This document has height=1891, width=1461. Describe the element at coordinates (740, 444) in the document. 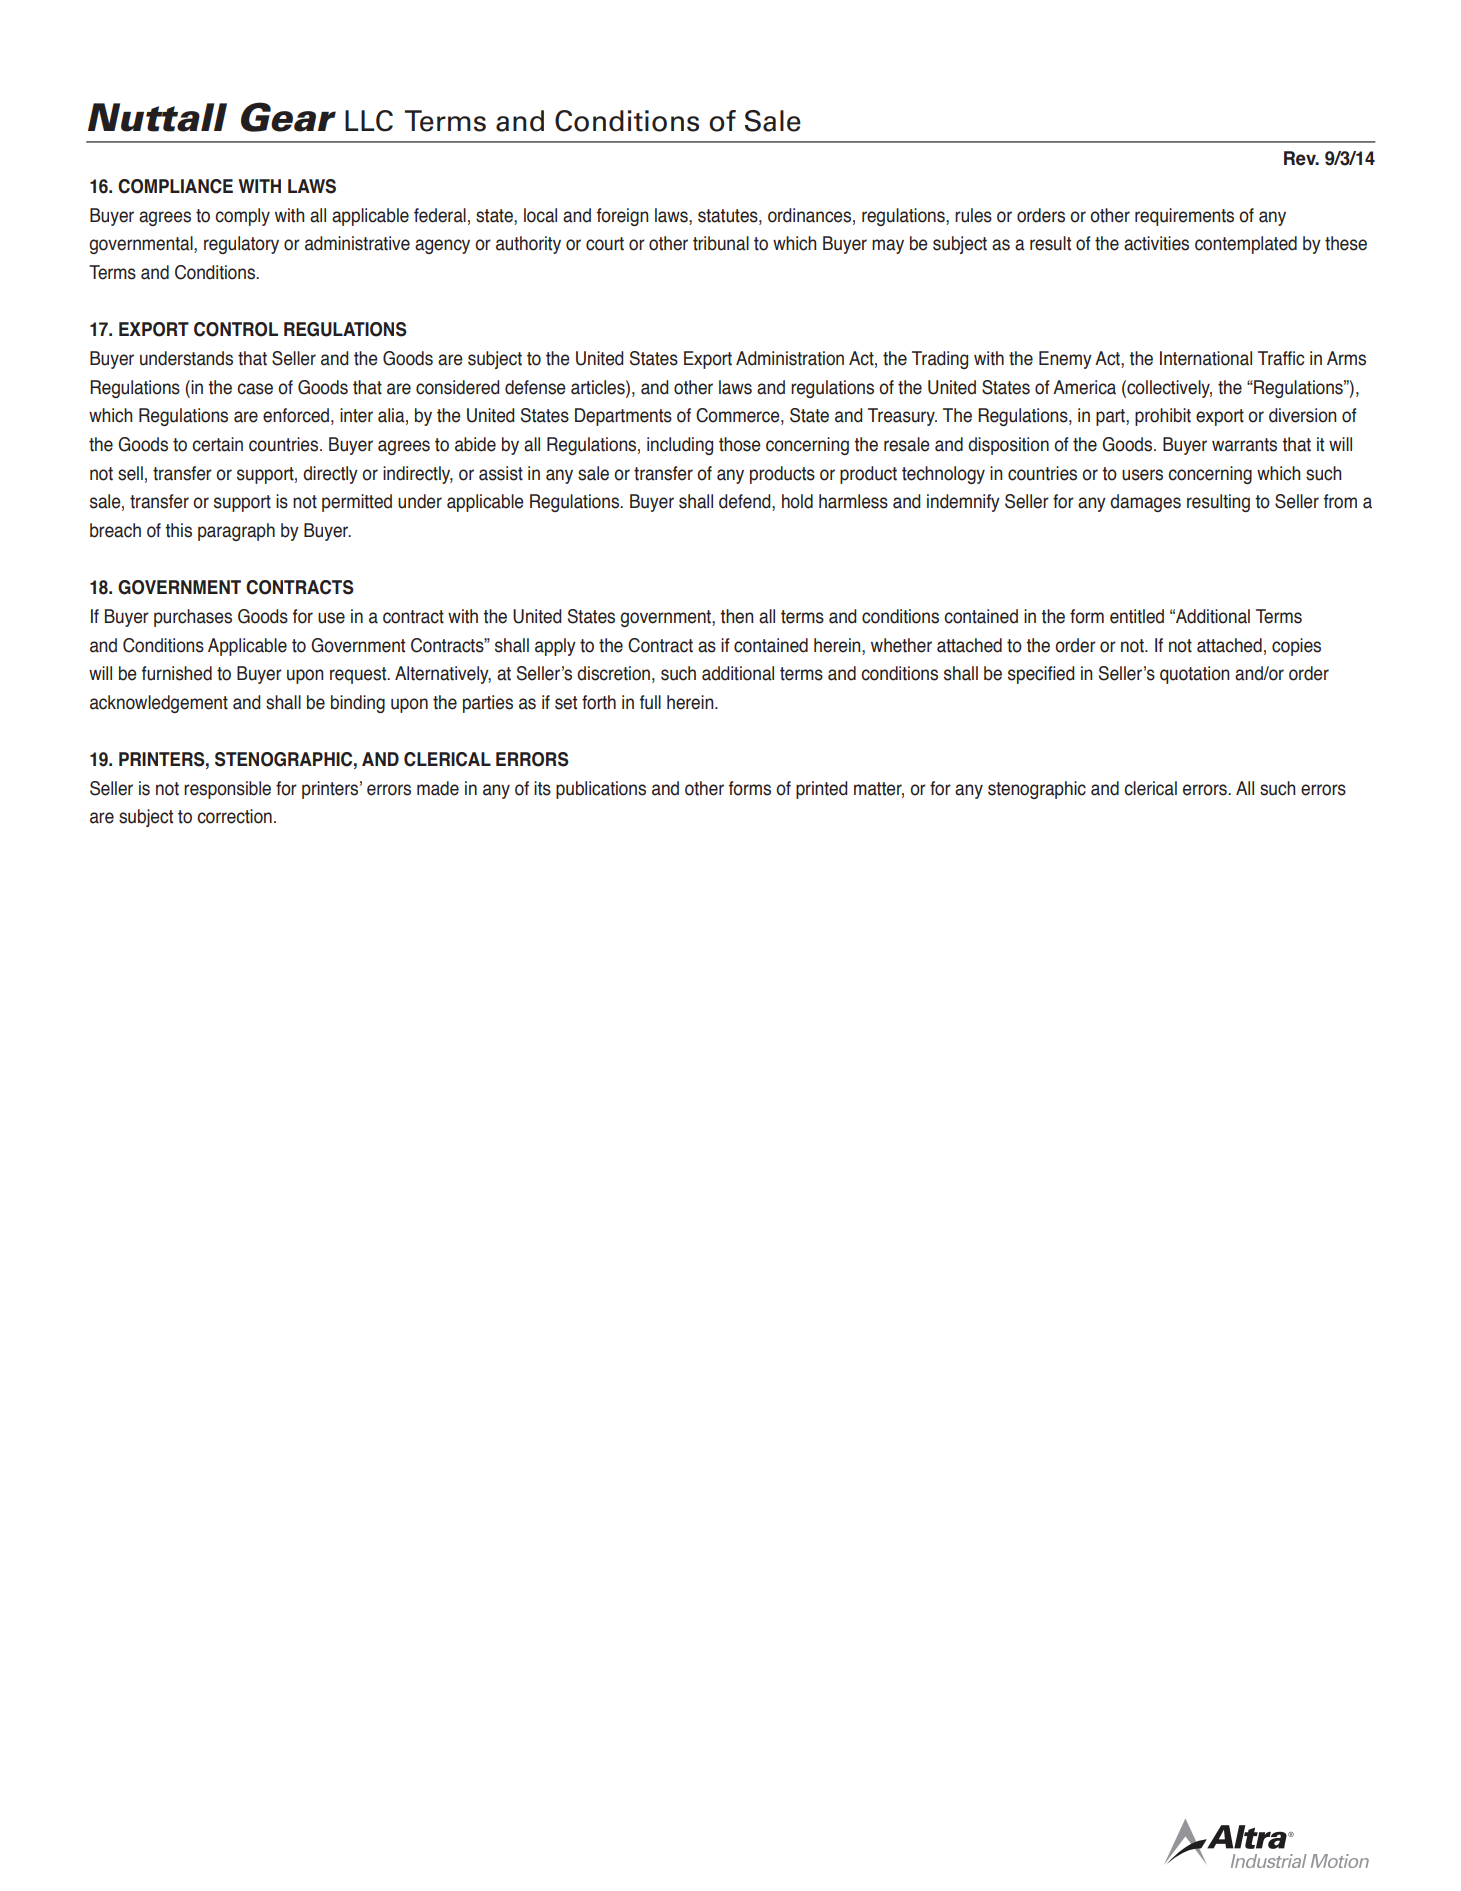

I see `those` at that location.
